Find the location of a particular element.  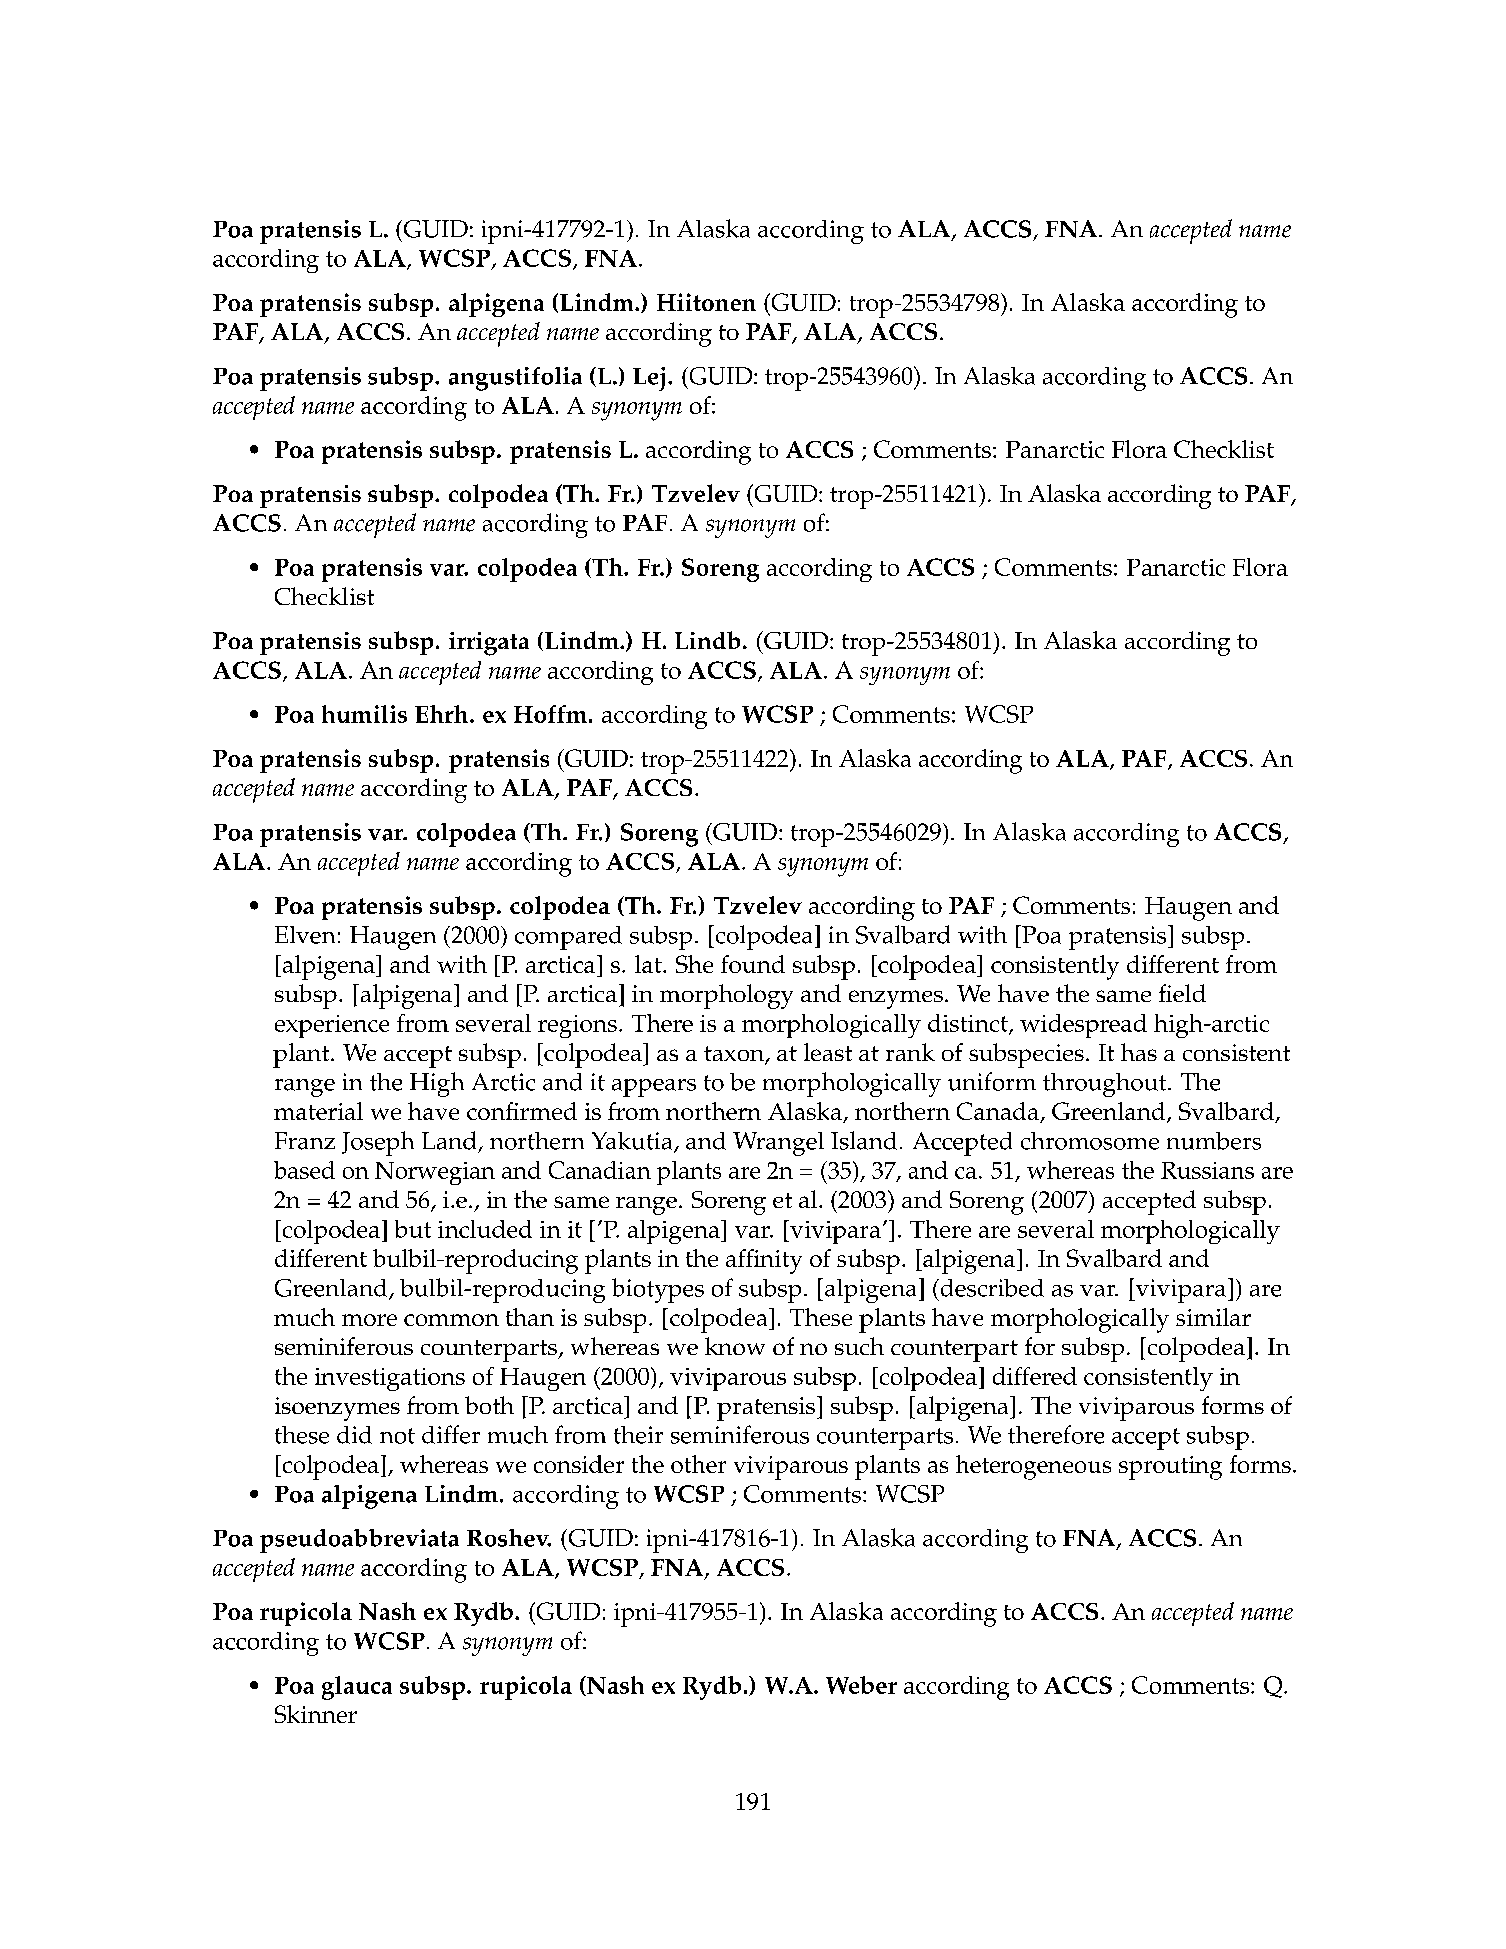

affinity is located at coordinates (764, 1261).
